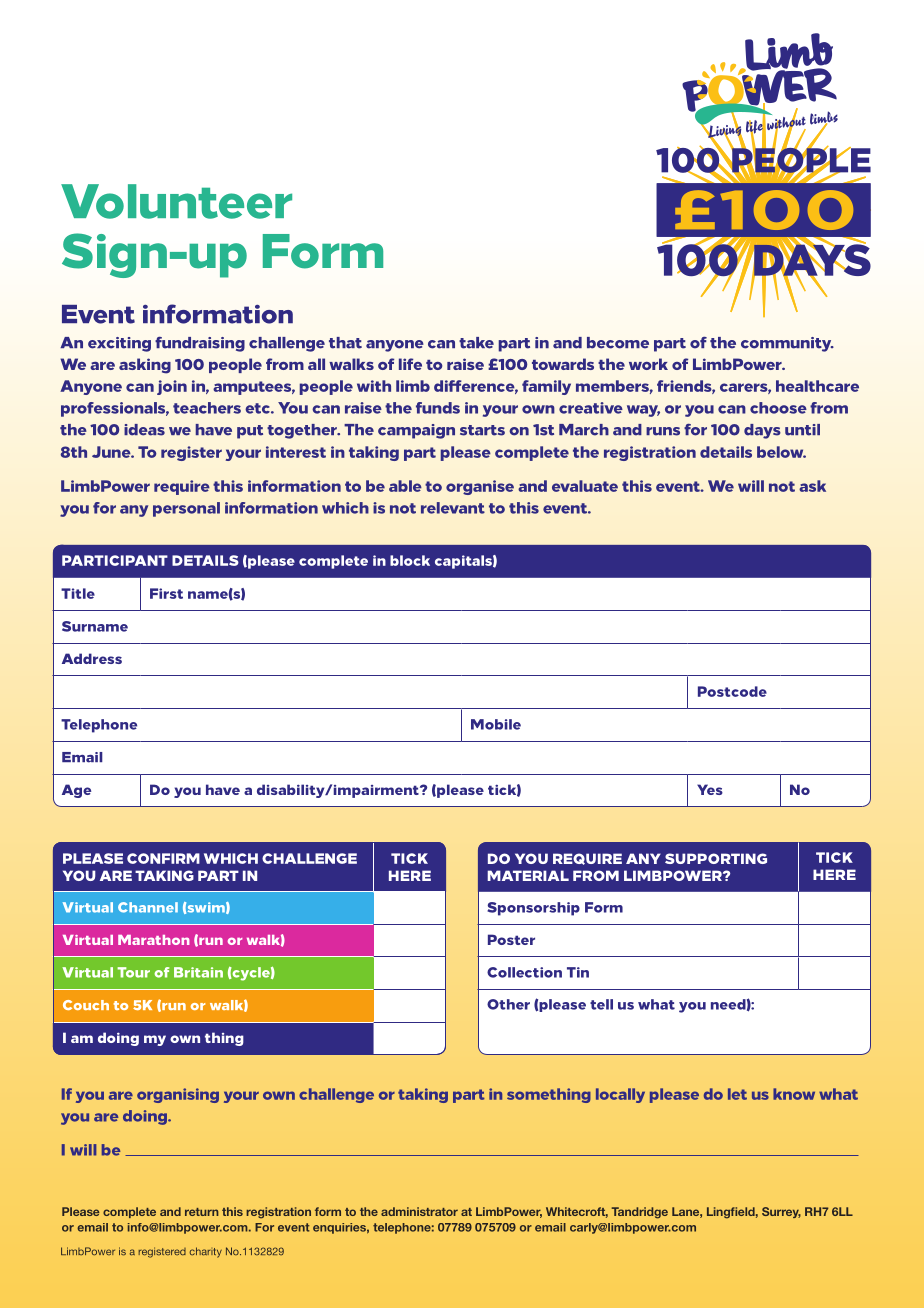 The width and height of the screenshot is (924, 1308). What do you see at coordinates (476, 343) in the screenshot?
I see `take` at bounding box center [476, 343].
